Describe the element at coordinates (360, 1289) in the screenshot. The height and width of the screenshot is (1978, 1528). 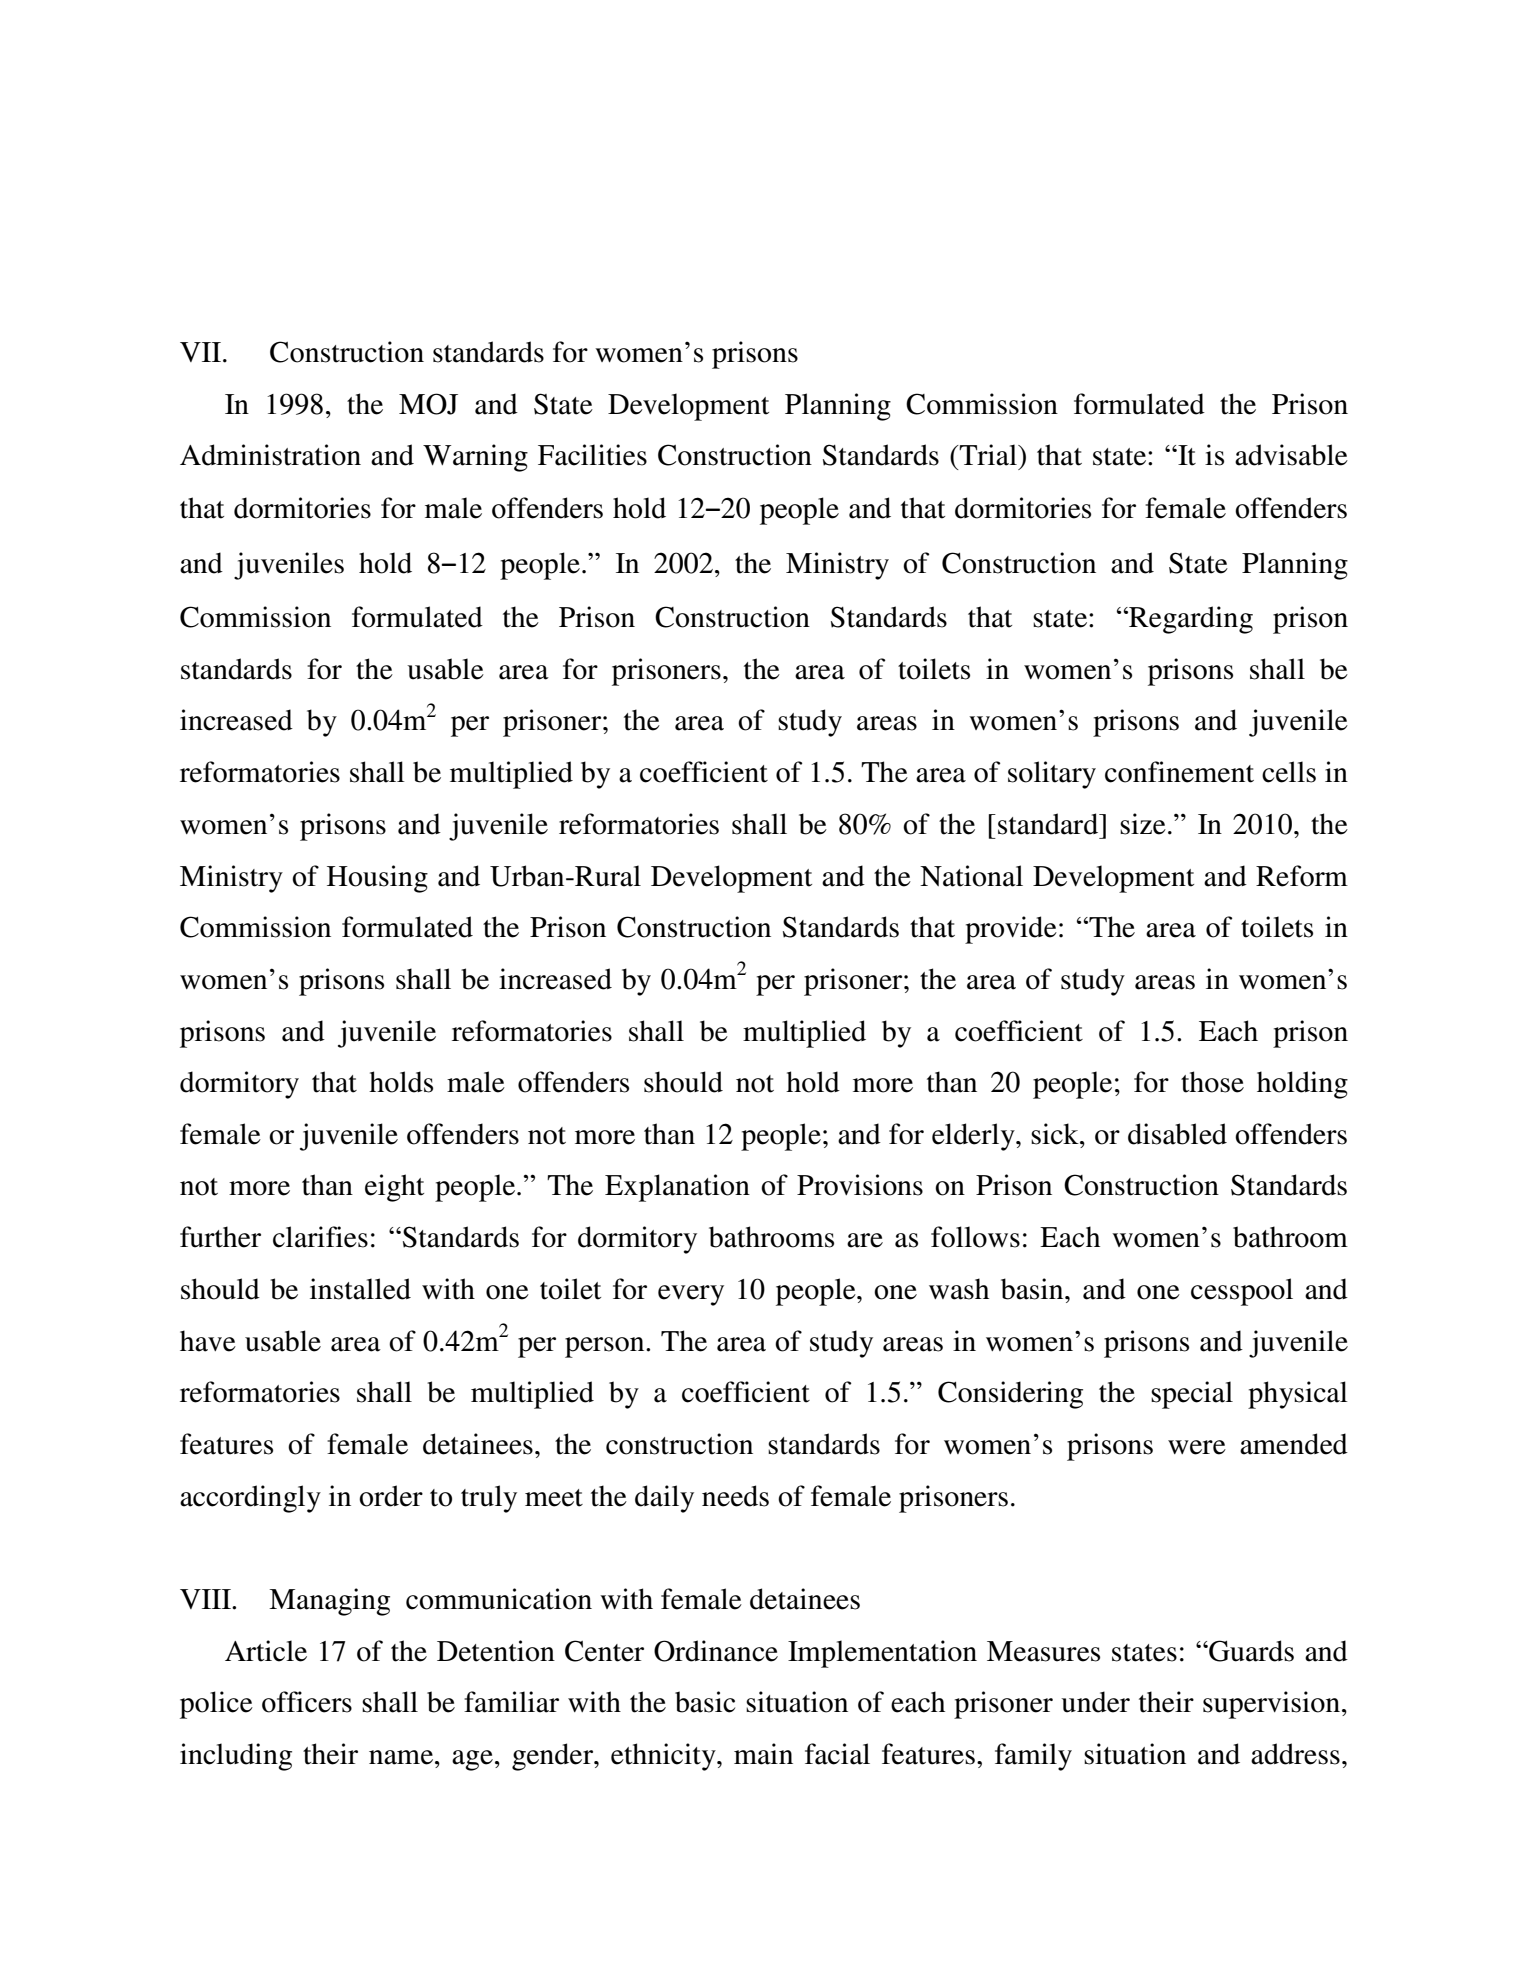
I see `installed` at that location.
